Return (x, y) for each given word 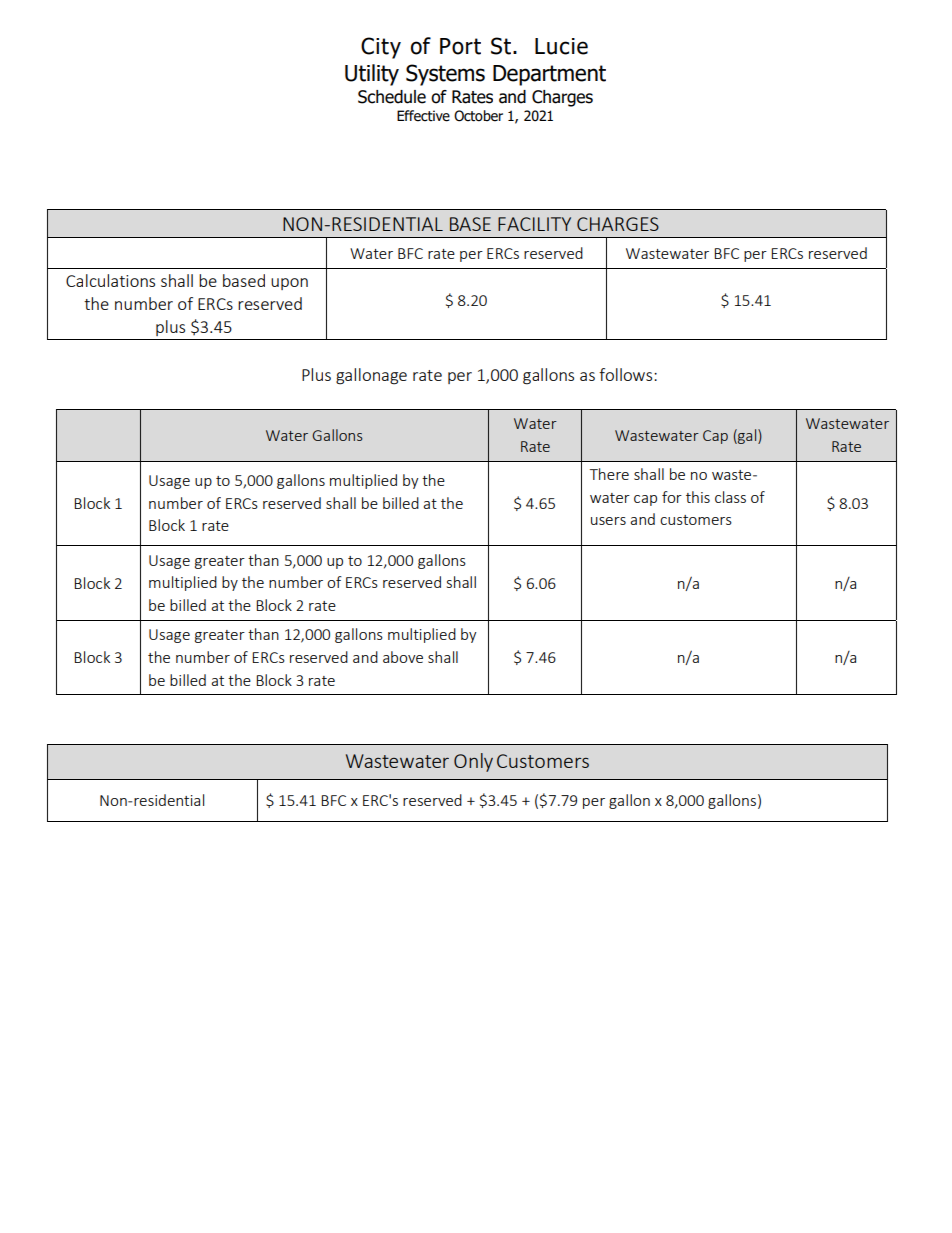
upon (289, 284)
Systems (445, 75)
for (672, 497)
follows (627, 374)
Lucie (561, 46)
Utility (372, 75)
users (608, 521)
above (403, 657)
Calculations (110, 280)
